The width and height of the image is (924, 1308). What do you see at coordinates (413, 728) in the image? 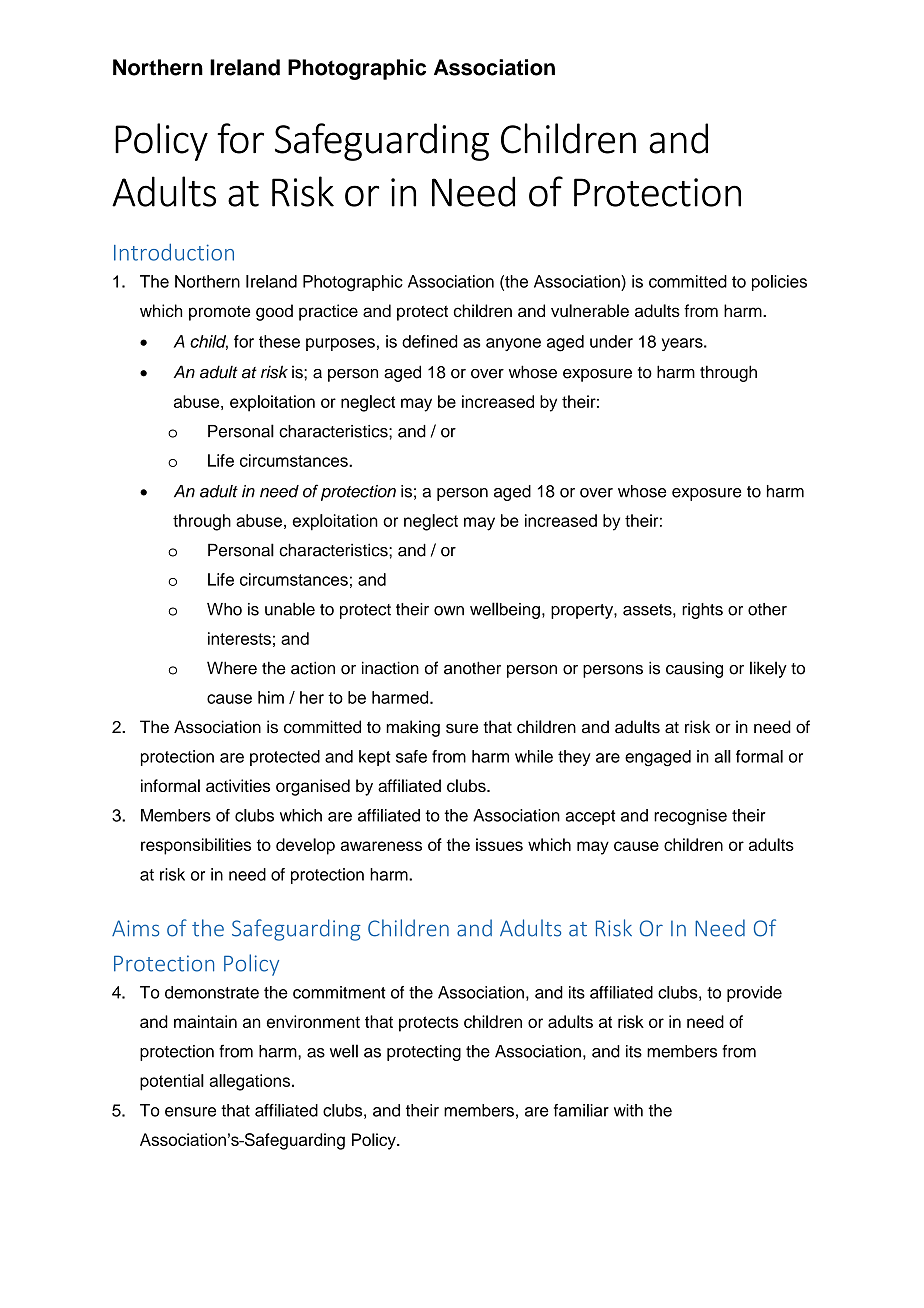
I see `making` at bounding box center [413, 728].
